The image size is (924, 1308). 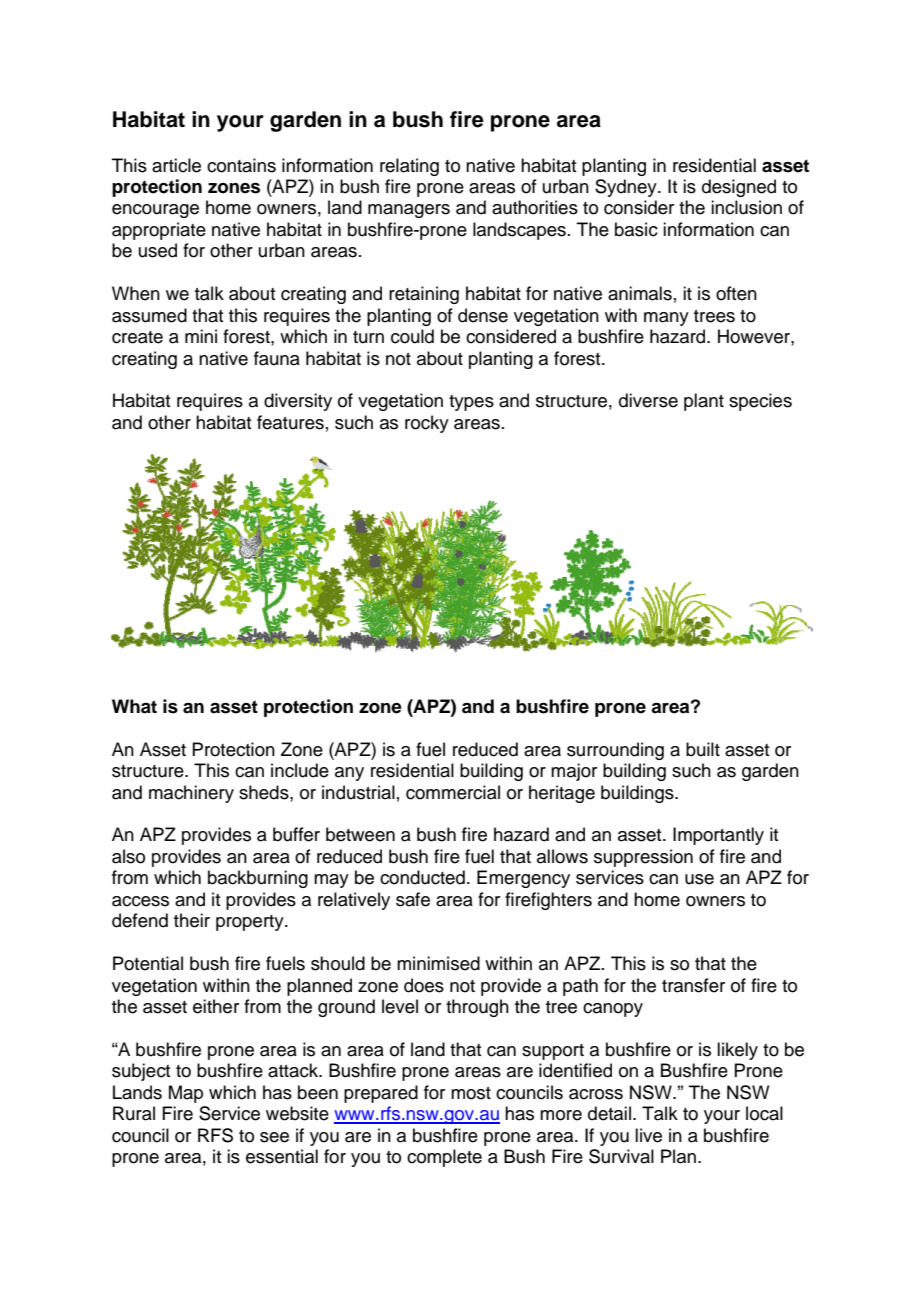 I want to click on their, so click(x=192, y=920).
